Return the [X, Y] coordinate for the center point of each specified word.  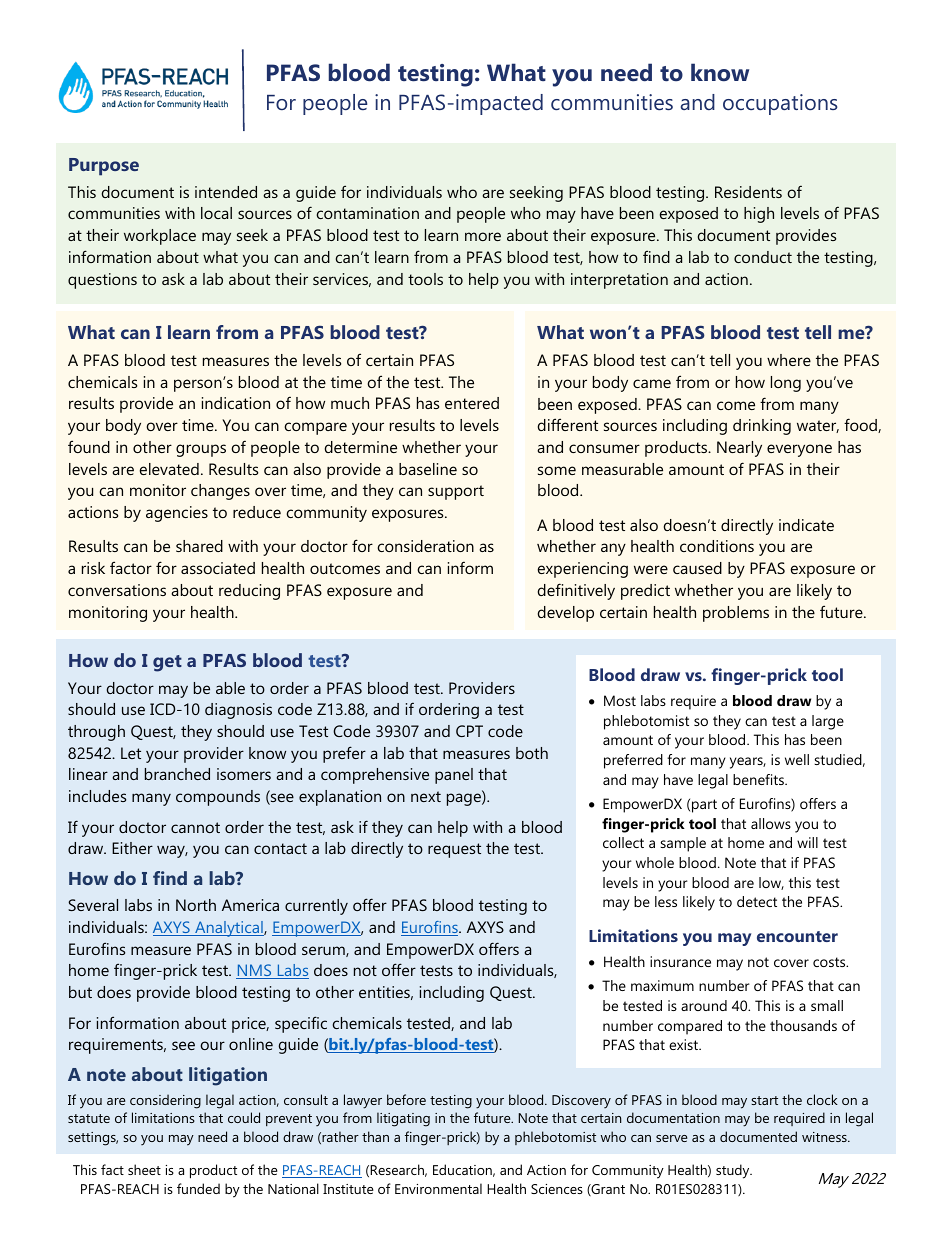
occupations [780, 104]
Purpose [104, 167]
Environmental [438, 1188]
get [167, 663]
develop [566, 614]
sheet [144, 1169]
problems [736, 614]
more [483, 236]
